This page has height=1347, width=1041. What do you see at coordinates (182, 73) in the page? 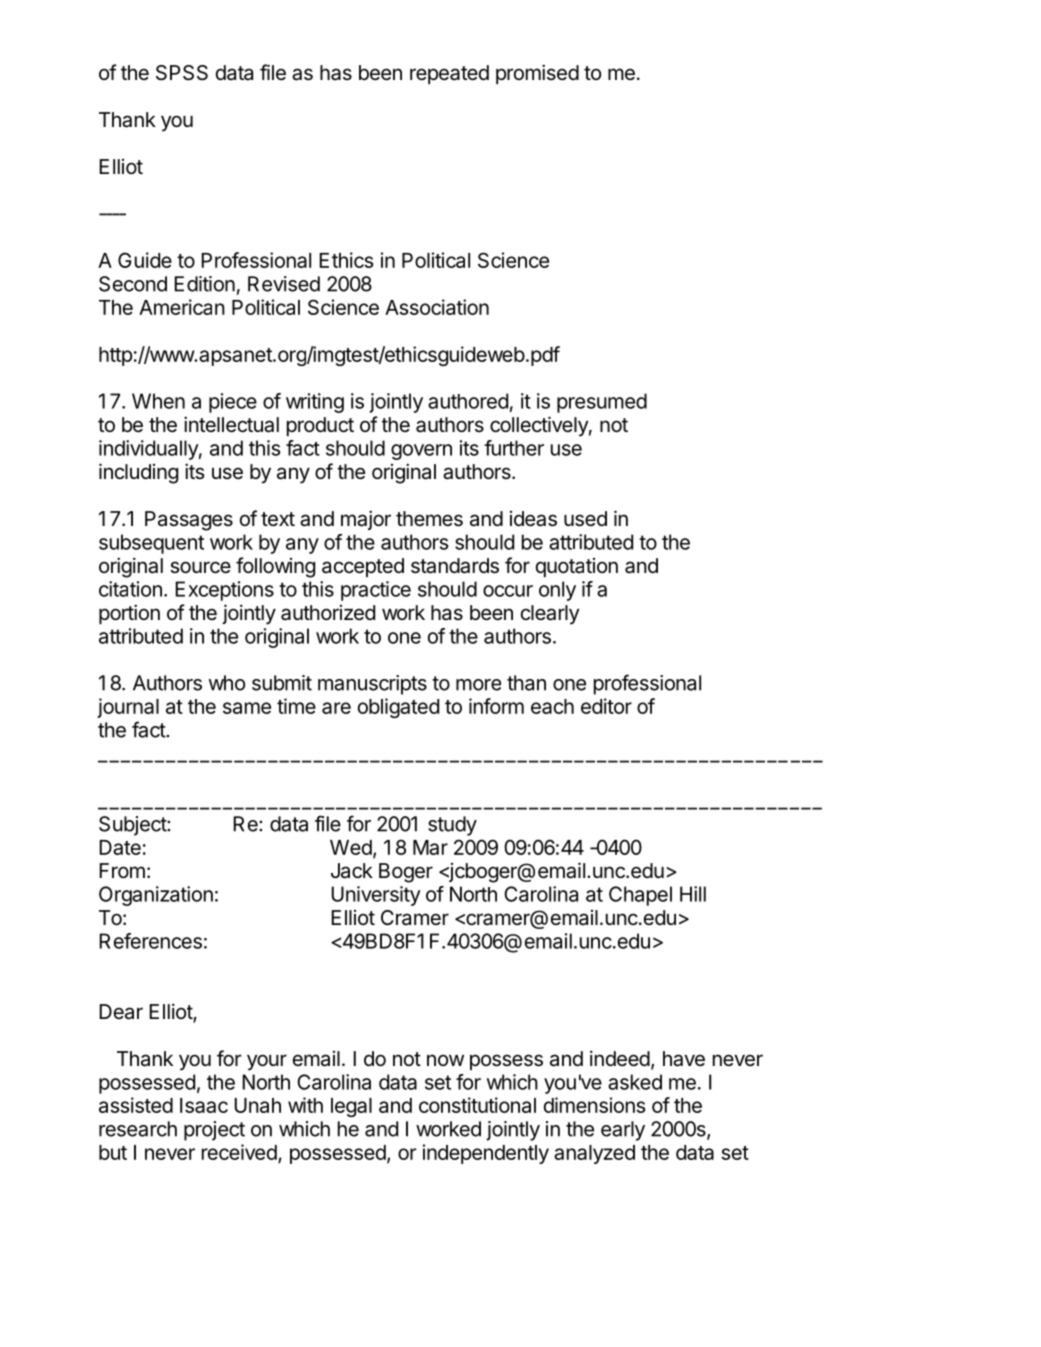
I see `SPSS` at bounding box center [182, 73].
